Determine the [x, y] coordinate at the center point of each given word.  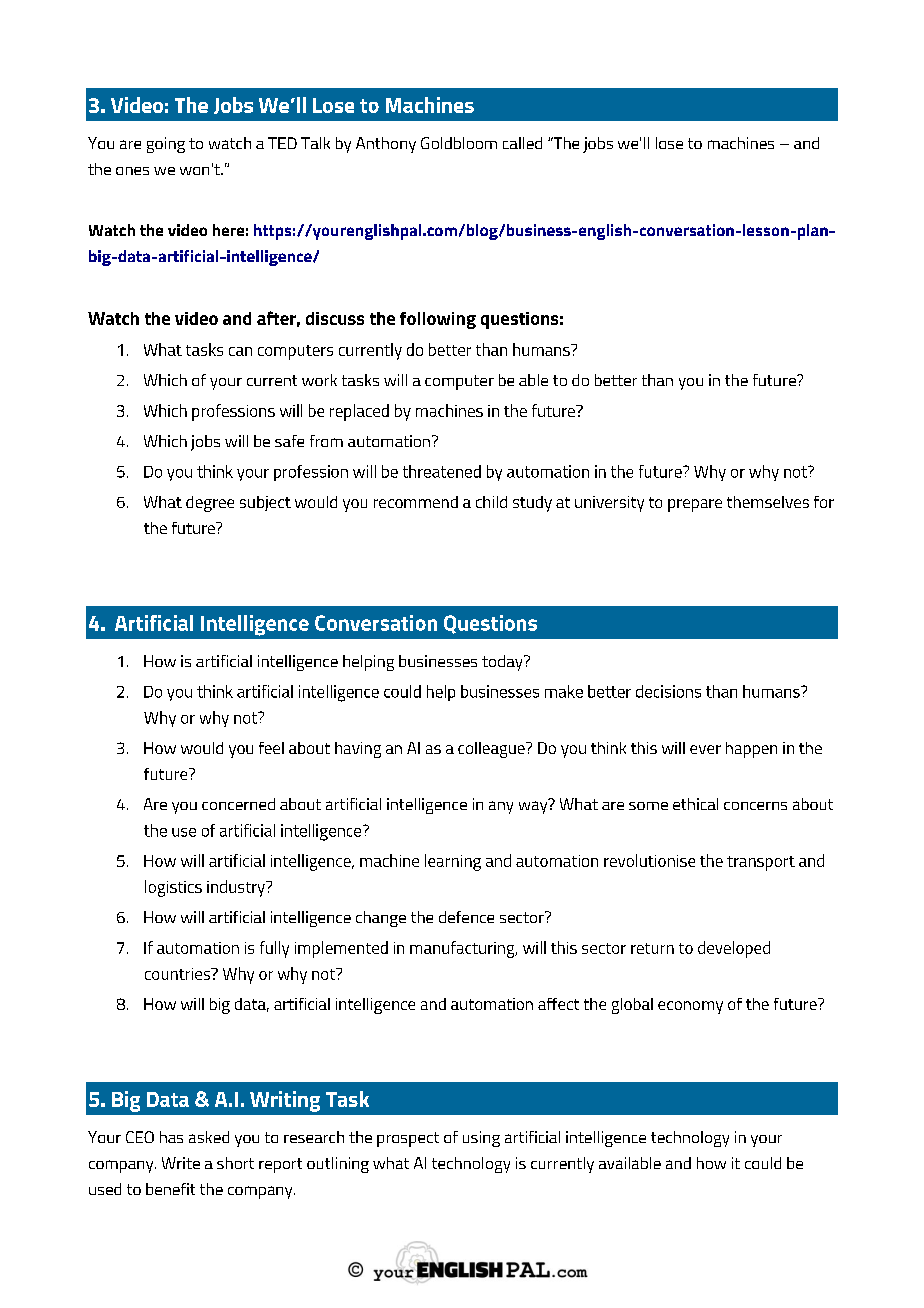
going [166, 145]
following [438, 320]
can [240, 351]
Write [181, 1163]
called [522, 143]
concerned [238, 804]
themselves [768, 502]
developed [734, 949]
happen [751, 750]
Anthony [386, 145]
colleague [492, 750]
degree [210, 504]
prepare [695, 505]
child [491, 502]
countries [179, 974]
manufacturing [463, 949]
